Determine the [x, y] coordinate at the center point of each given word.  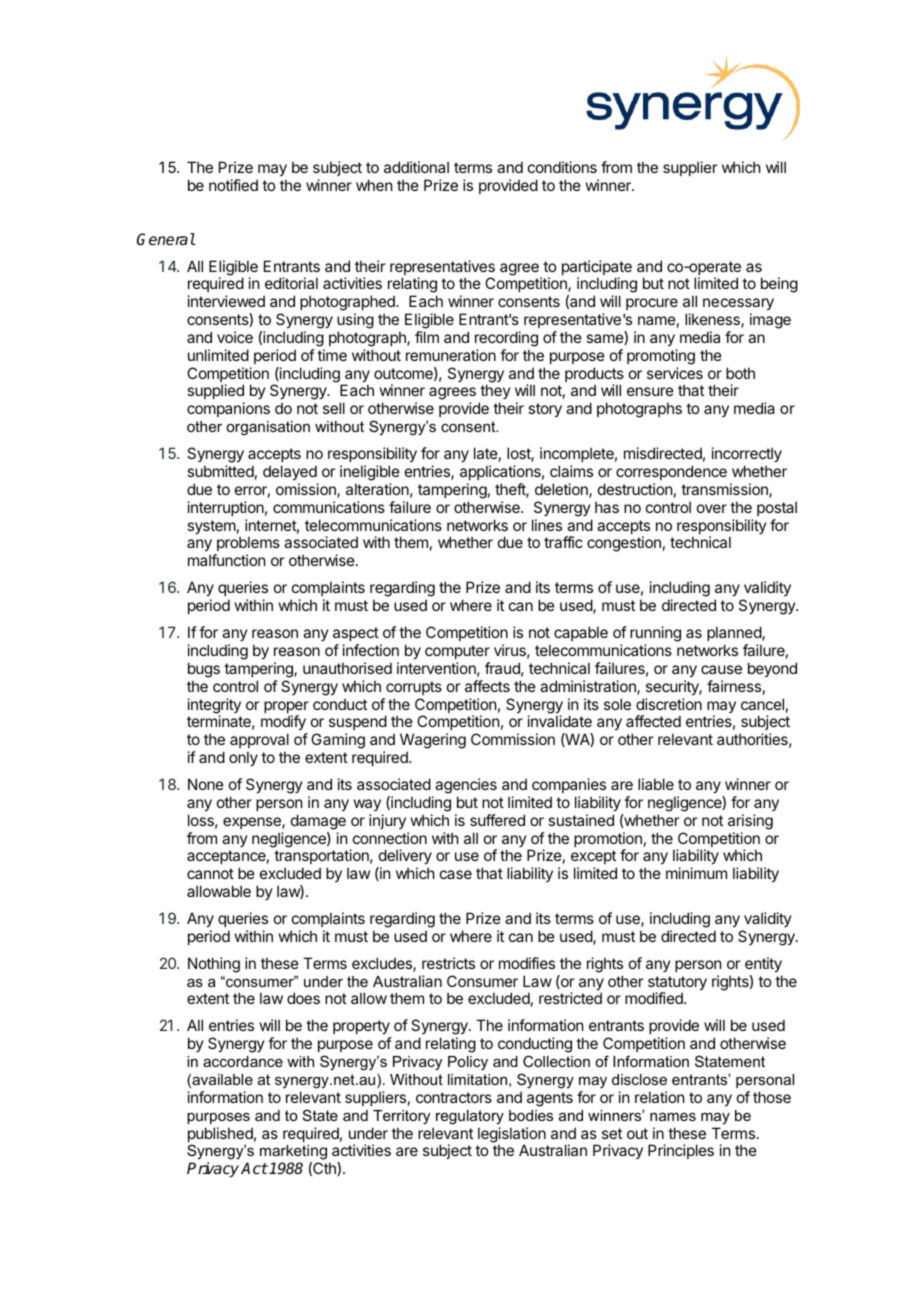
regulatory [470, 1117]
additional [416, 167]
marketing [293, 1154]
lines [547, 525]
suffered [497, 820]
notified [233, 185]
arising [750, 822]
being [779, 285]
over [712, 508]
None [206, 784]
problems [247, 545]
